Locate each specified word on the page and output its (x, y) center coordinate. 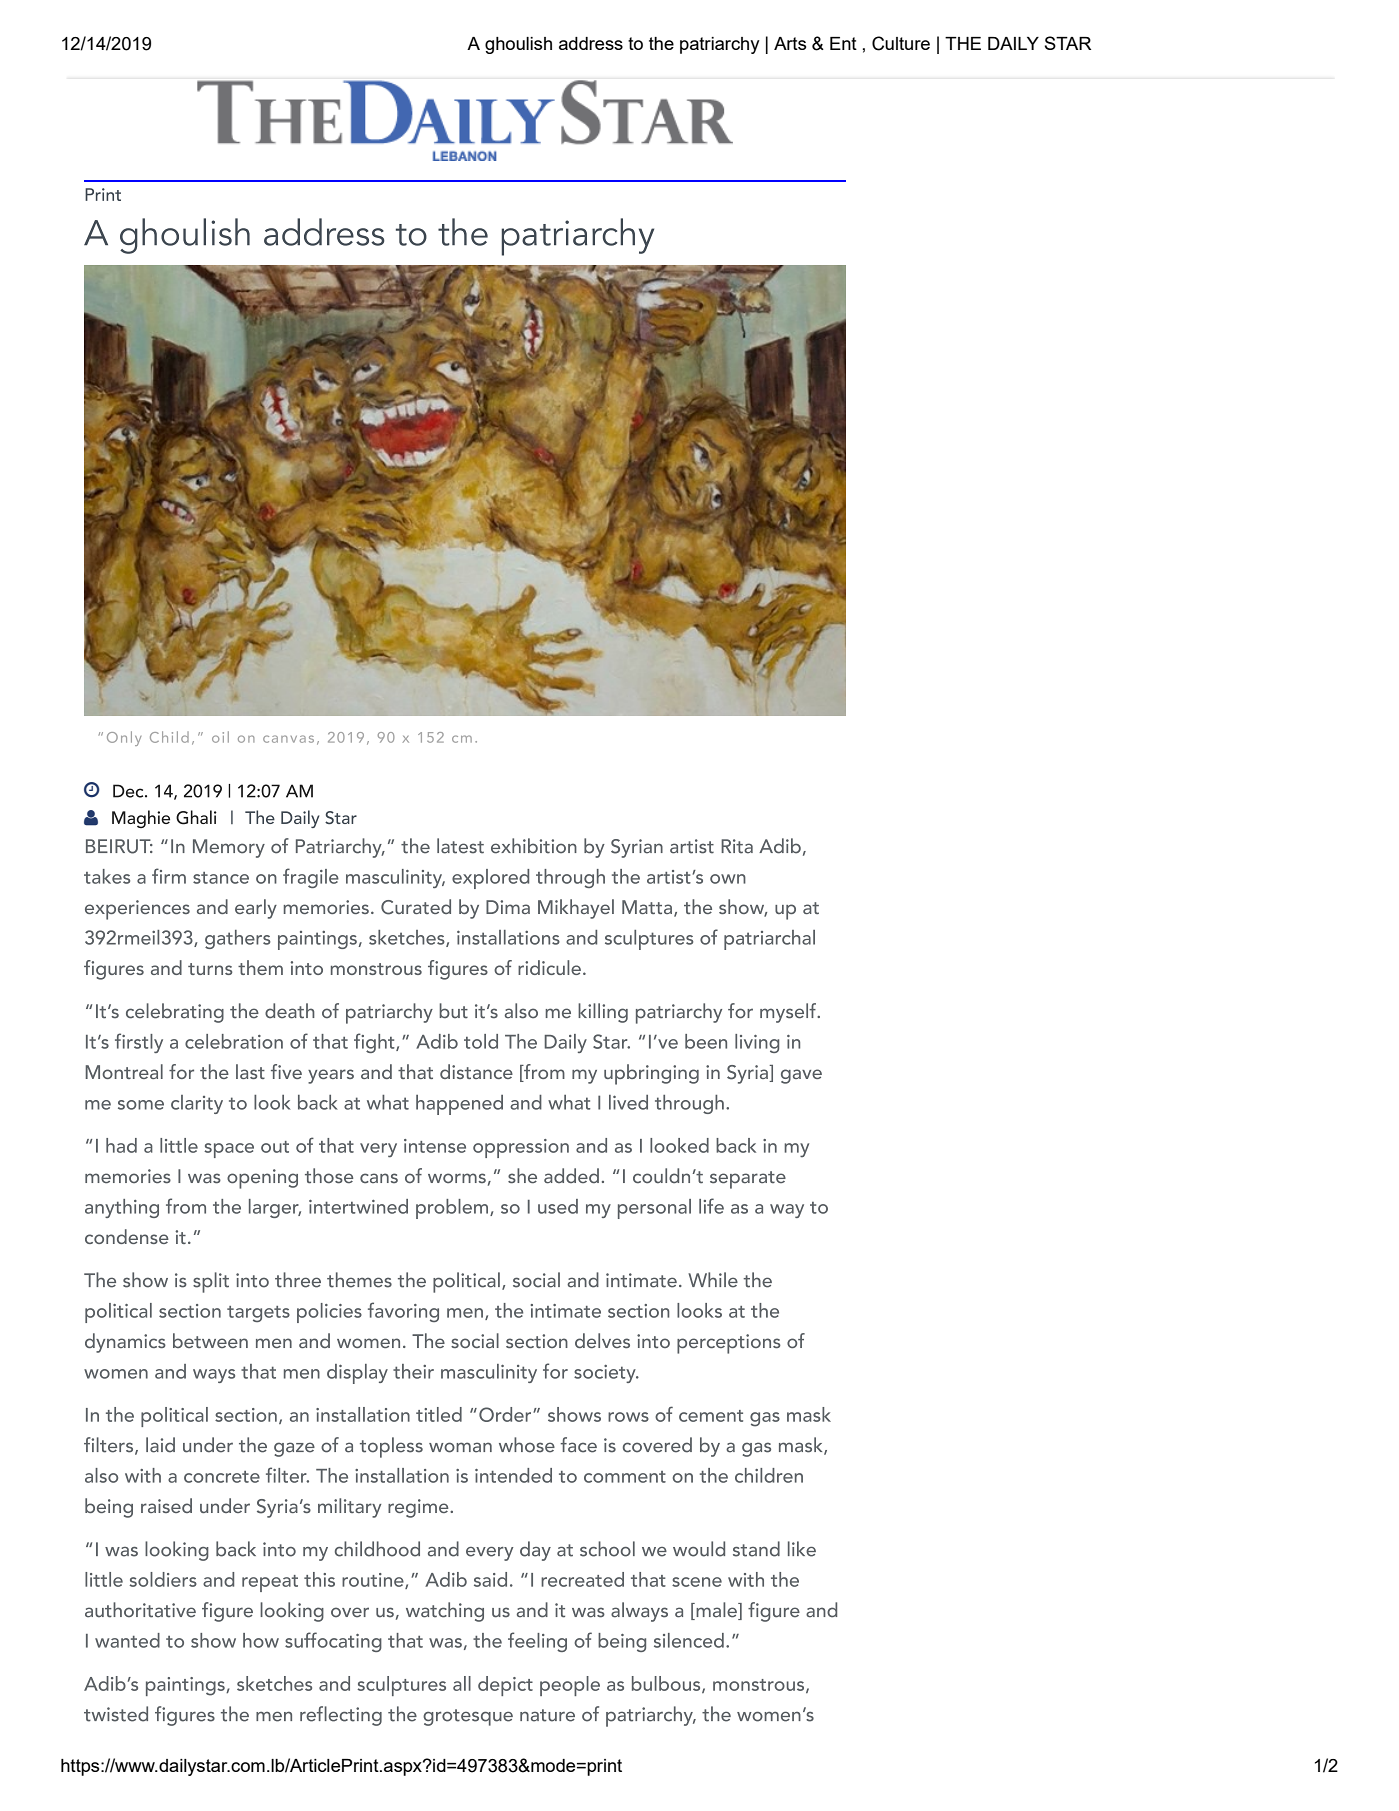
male (716, 1611)
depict (505, 1686)
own (728, 879)
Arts (790, 43)
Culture (901, 43)
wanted (127, 1640)
